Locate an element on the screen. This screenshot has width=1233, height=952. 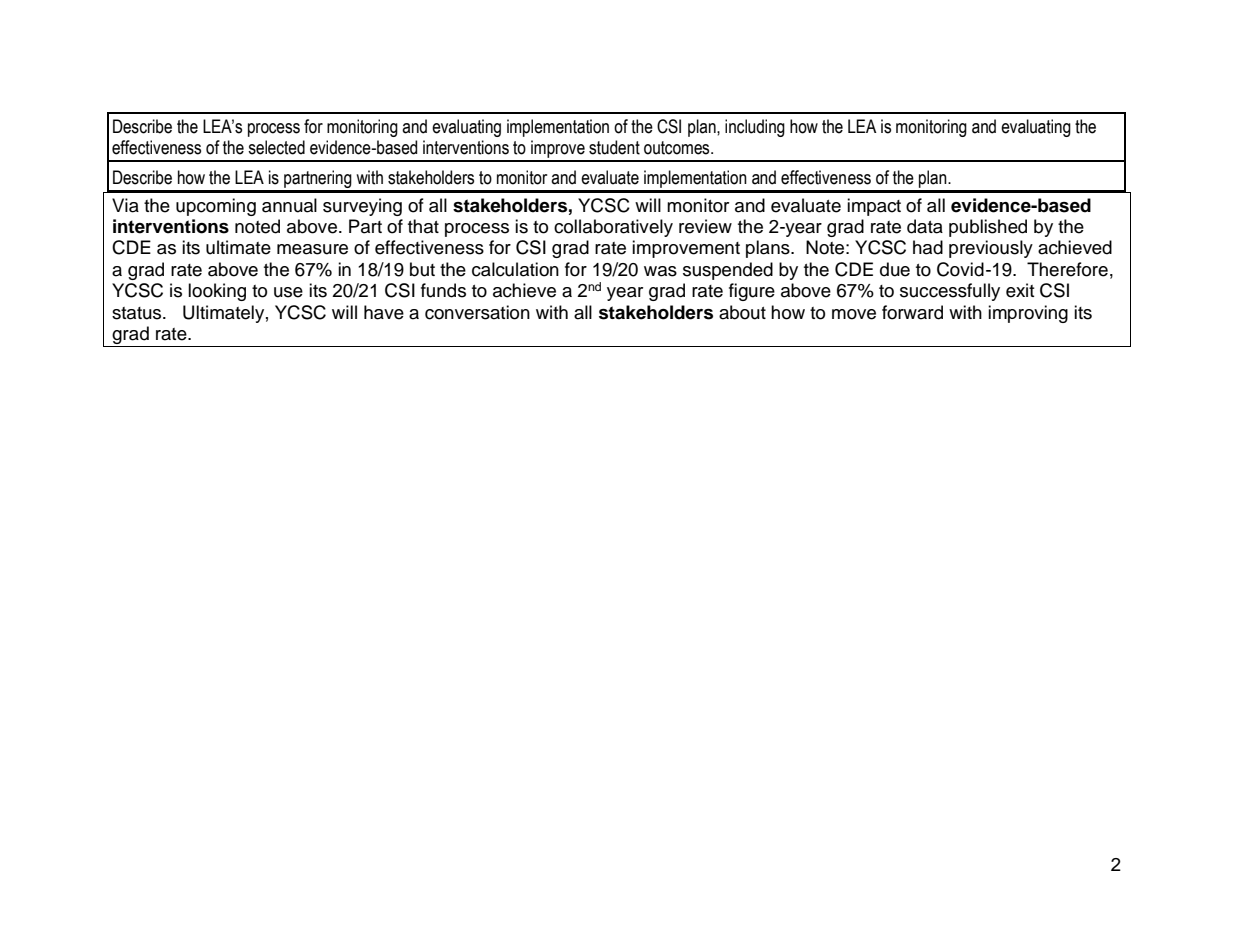
selected is located at coordinates (276, 147).
